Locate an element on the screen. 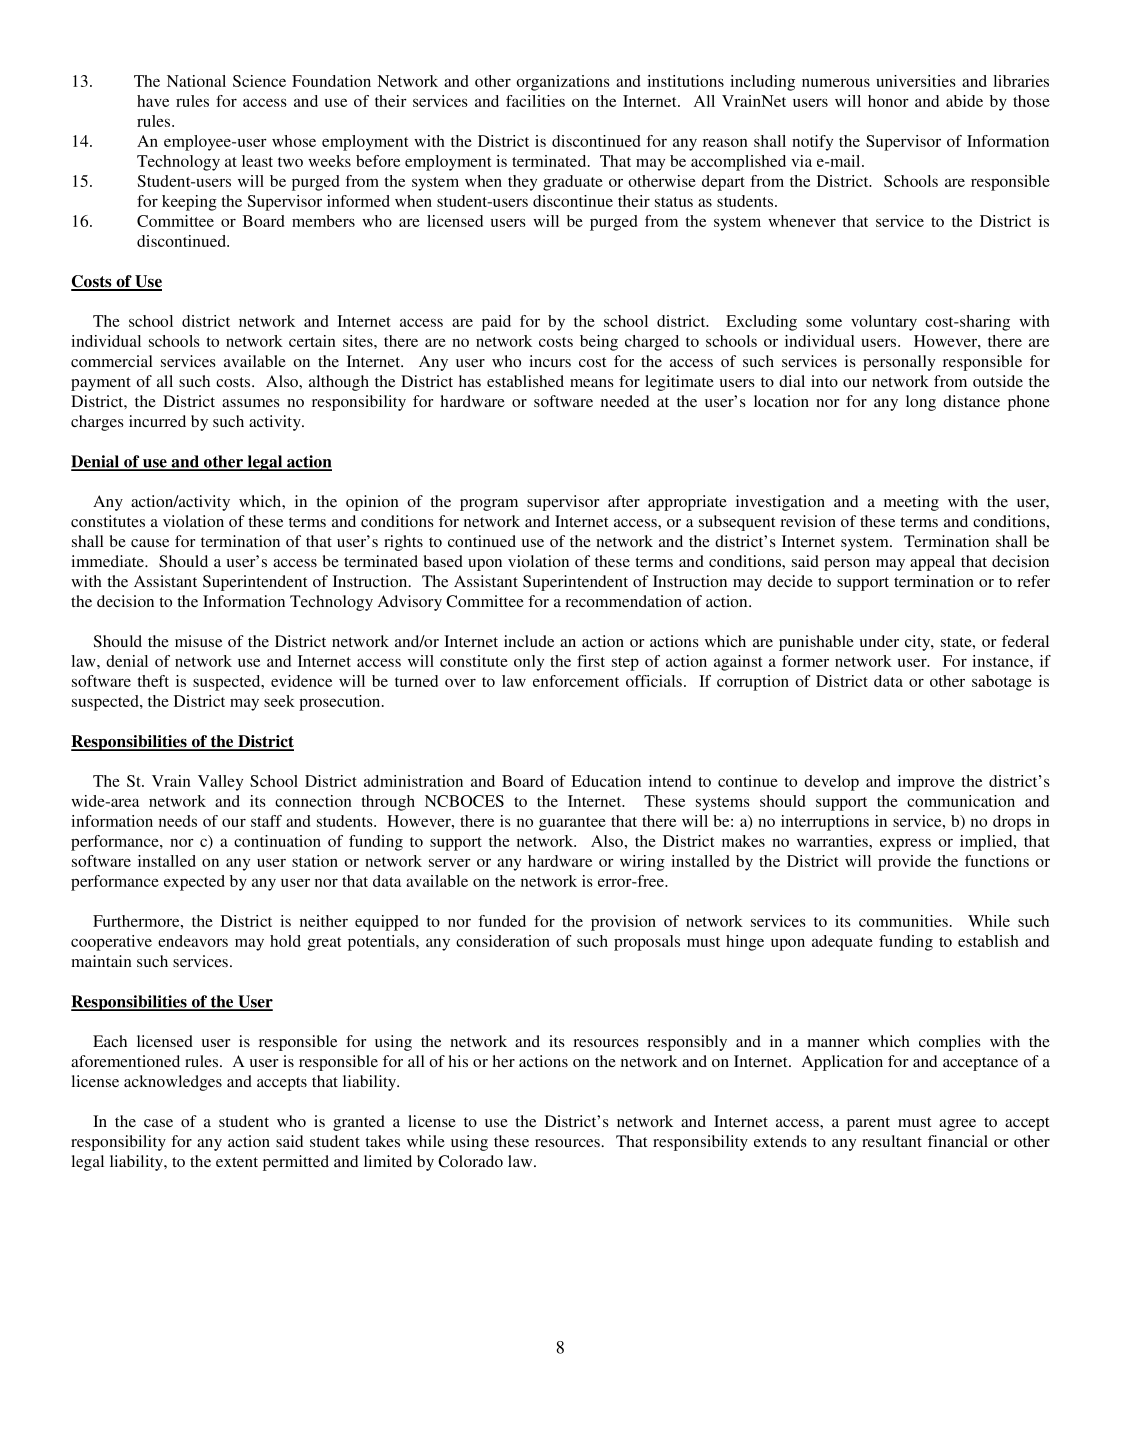 The height and width of the screenshot is (1450, 1121). misuse is located at coordinates (198, 641).
